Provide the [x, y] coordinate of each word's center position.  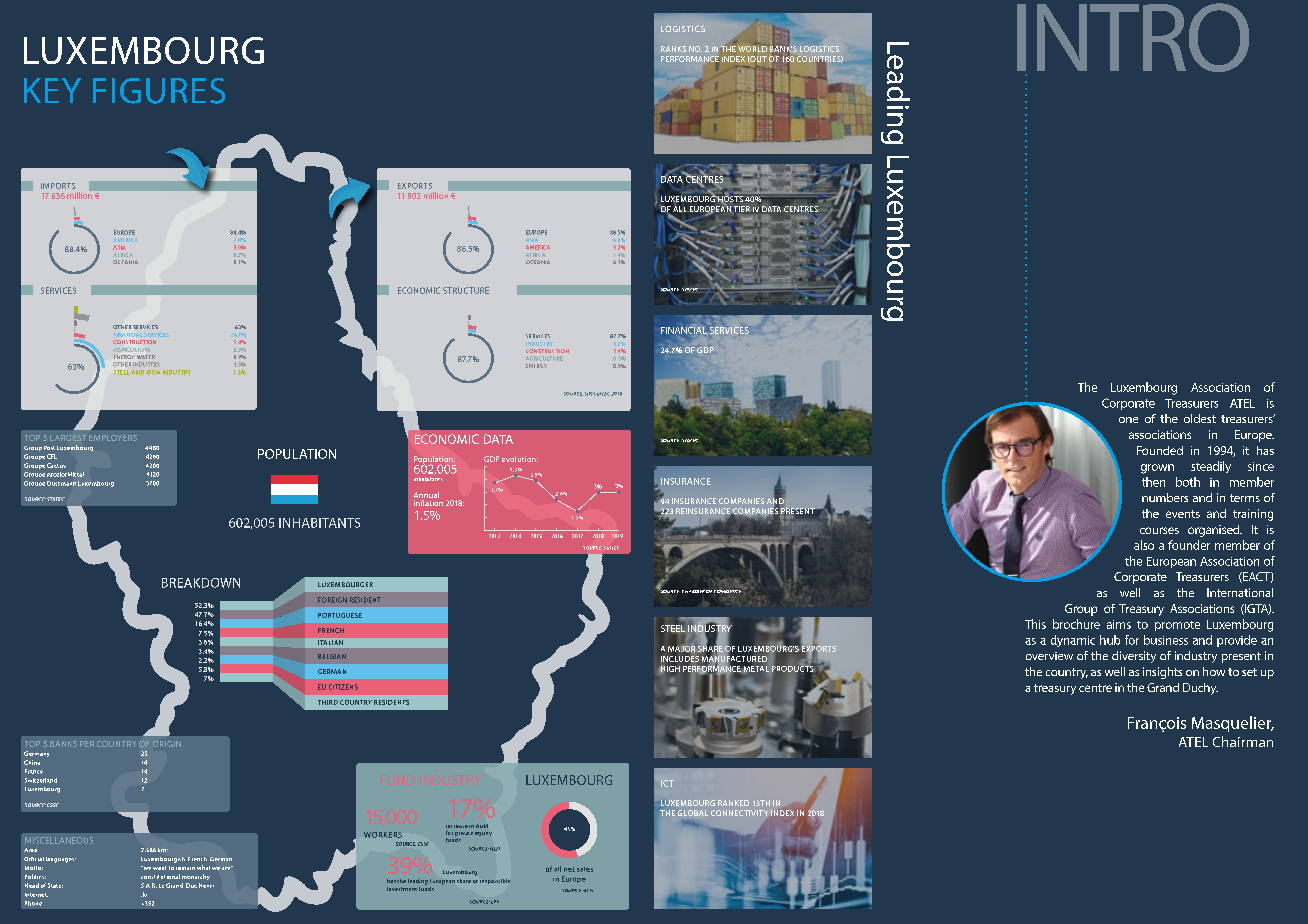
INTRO [1133, 37]
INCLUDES [680, 657]
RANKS [673, 49]
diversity [1134, 657]
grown [1157, 469]
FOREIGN [332, 600]
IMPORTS [58, 186]
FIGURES [159, 91]
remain [185, 868]
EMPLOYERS [113, 438]
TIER [742, 209]
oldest [1200, 418]
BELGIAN [332, 656]
